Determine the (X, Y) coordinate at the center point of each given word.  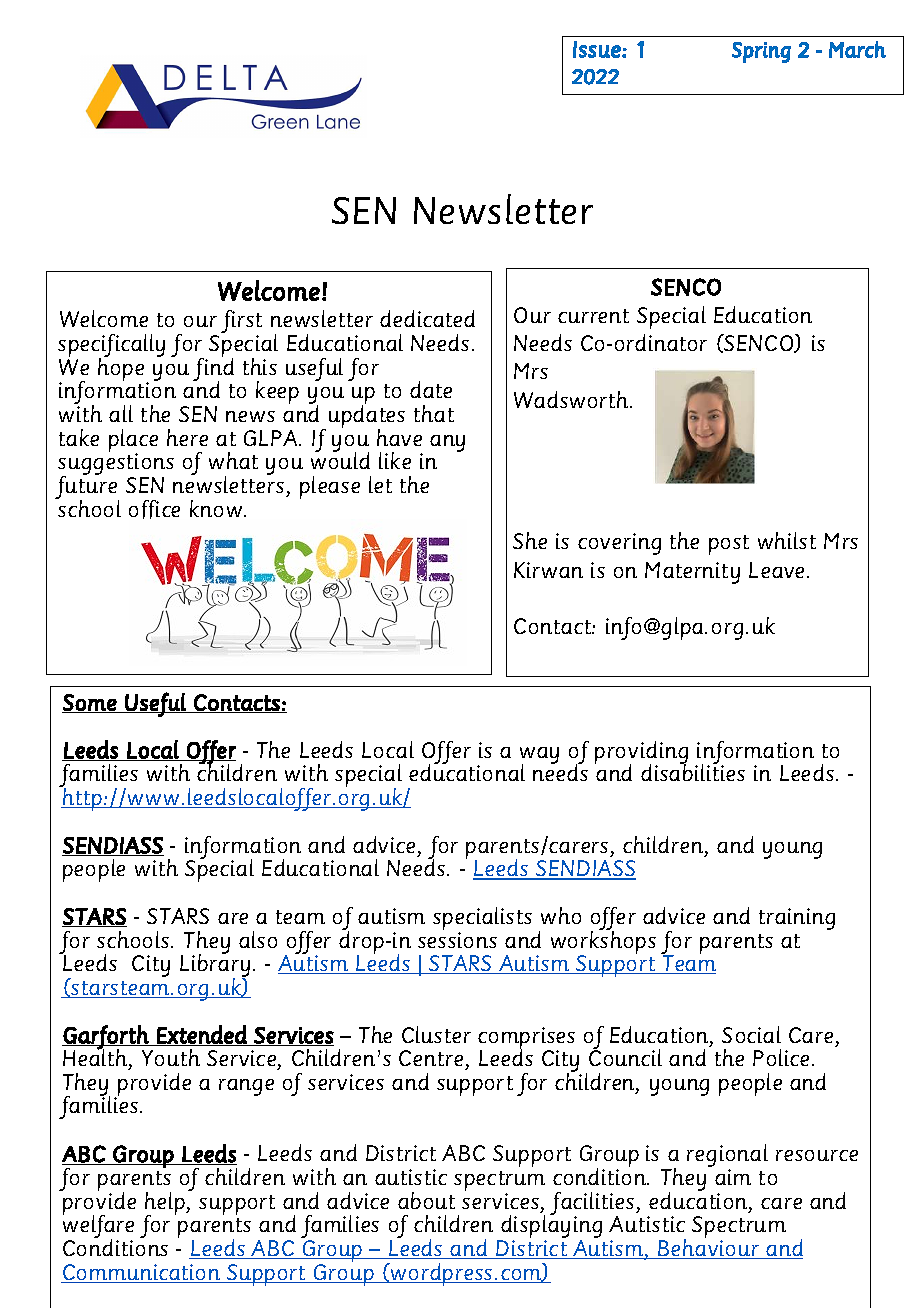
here (187, 437)
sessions (457, 940)
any (447, 443)
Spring (761, 52)
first (241, 323)
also (258, 939)
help (166, 1204)
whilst (787, 540)
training (797, 919)
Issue (598, 49)
